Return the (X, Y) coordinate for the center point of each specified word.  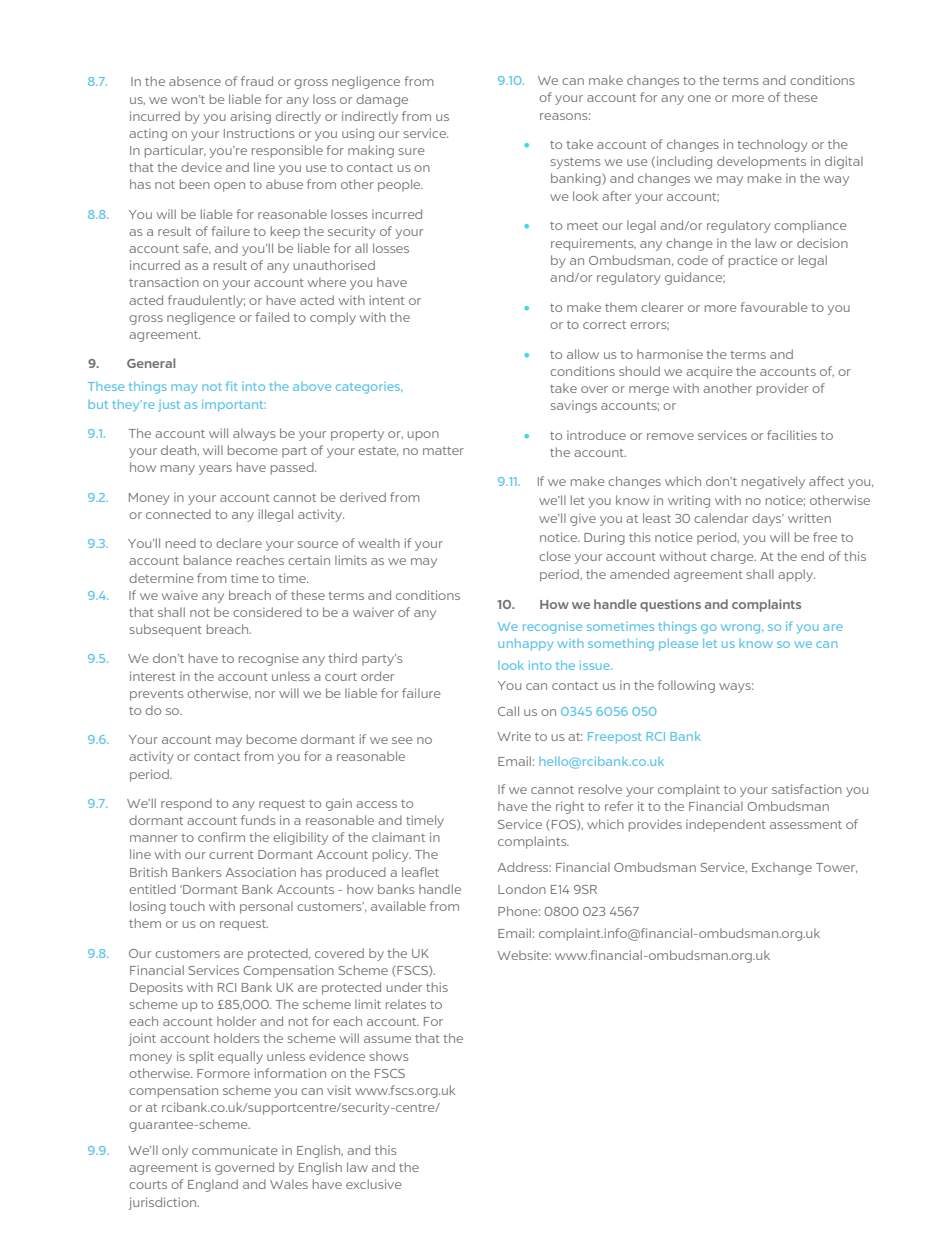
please (678, 644)
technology (772, 145)
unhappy (525, 645)
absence (195, 81)
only (175, 1151)
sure (411, 151)
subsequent (166, 630)
